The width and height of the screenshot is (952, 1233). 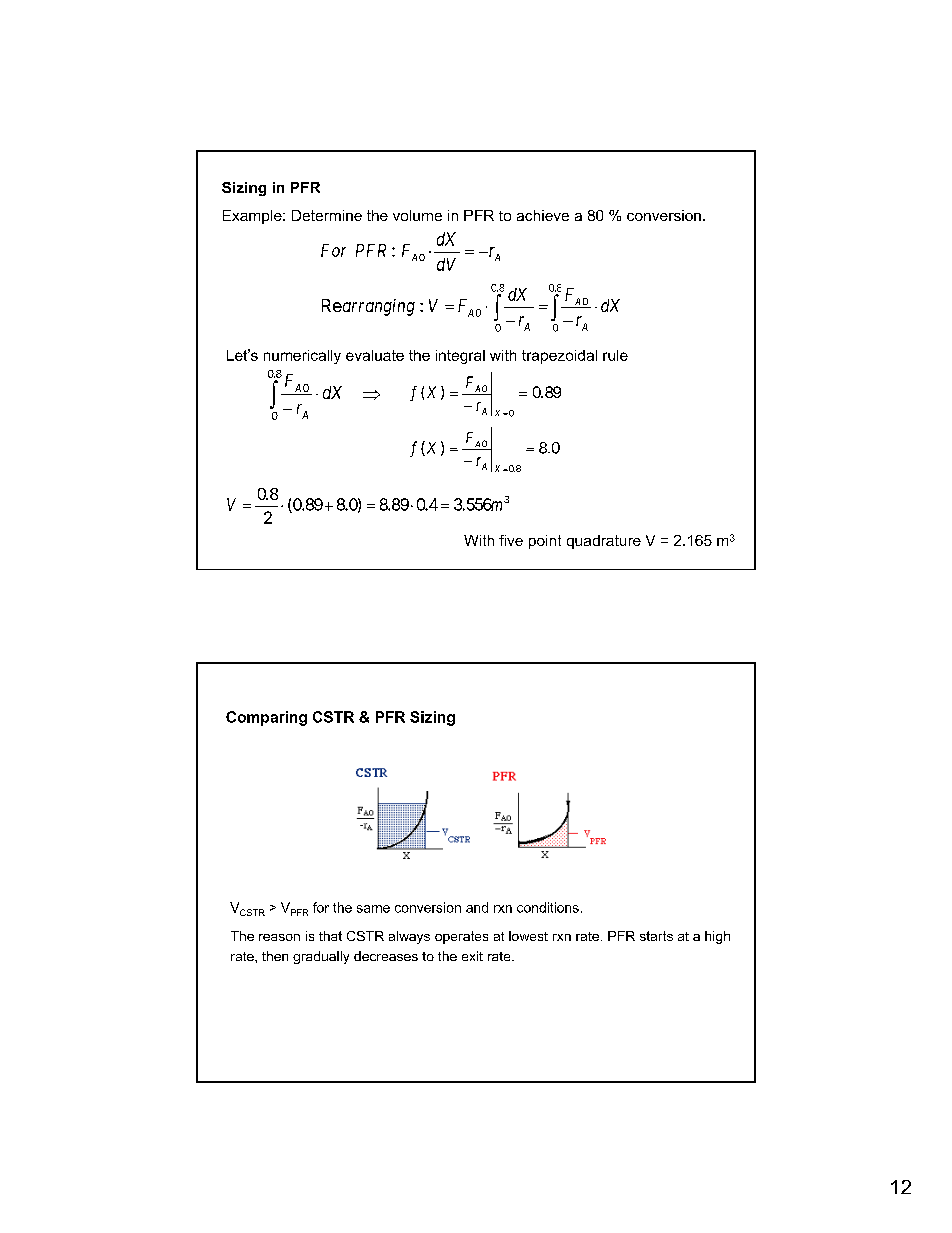 What do you see at coordinates (302, 357) in the screenshot?
I see `numerically` at bounding box center [302, 357].
